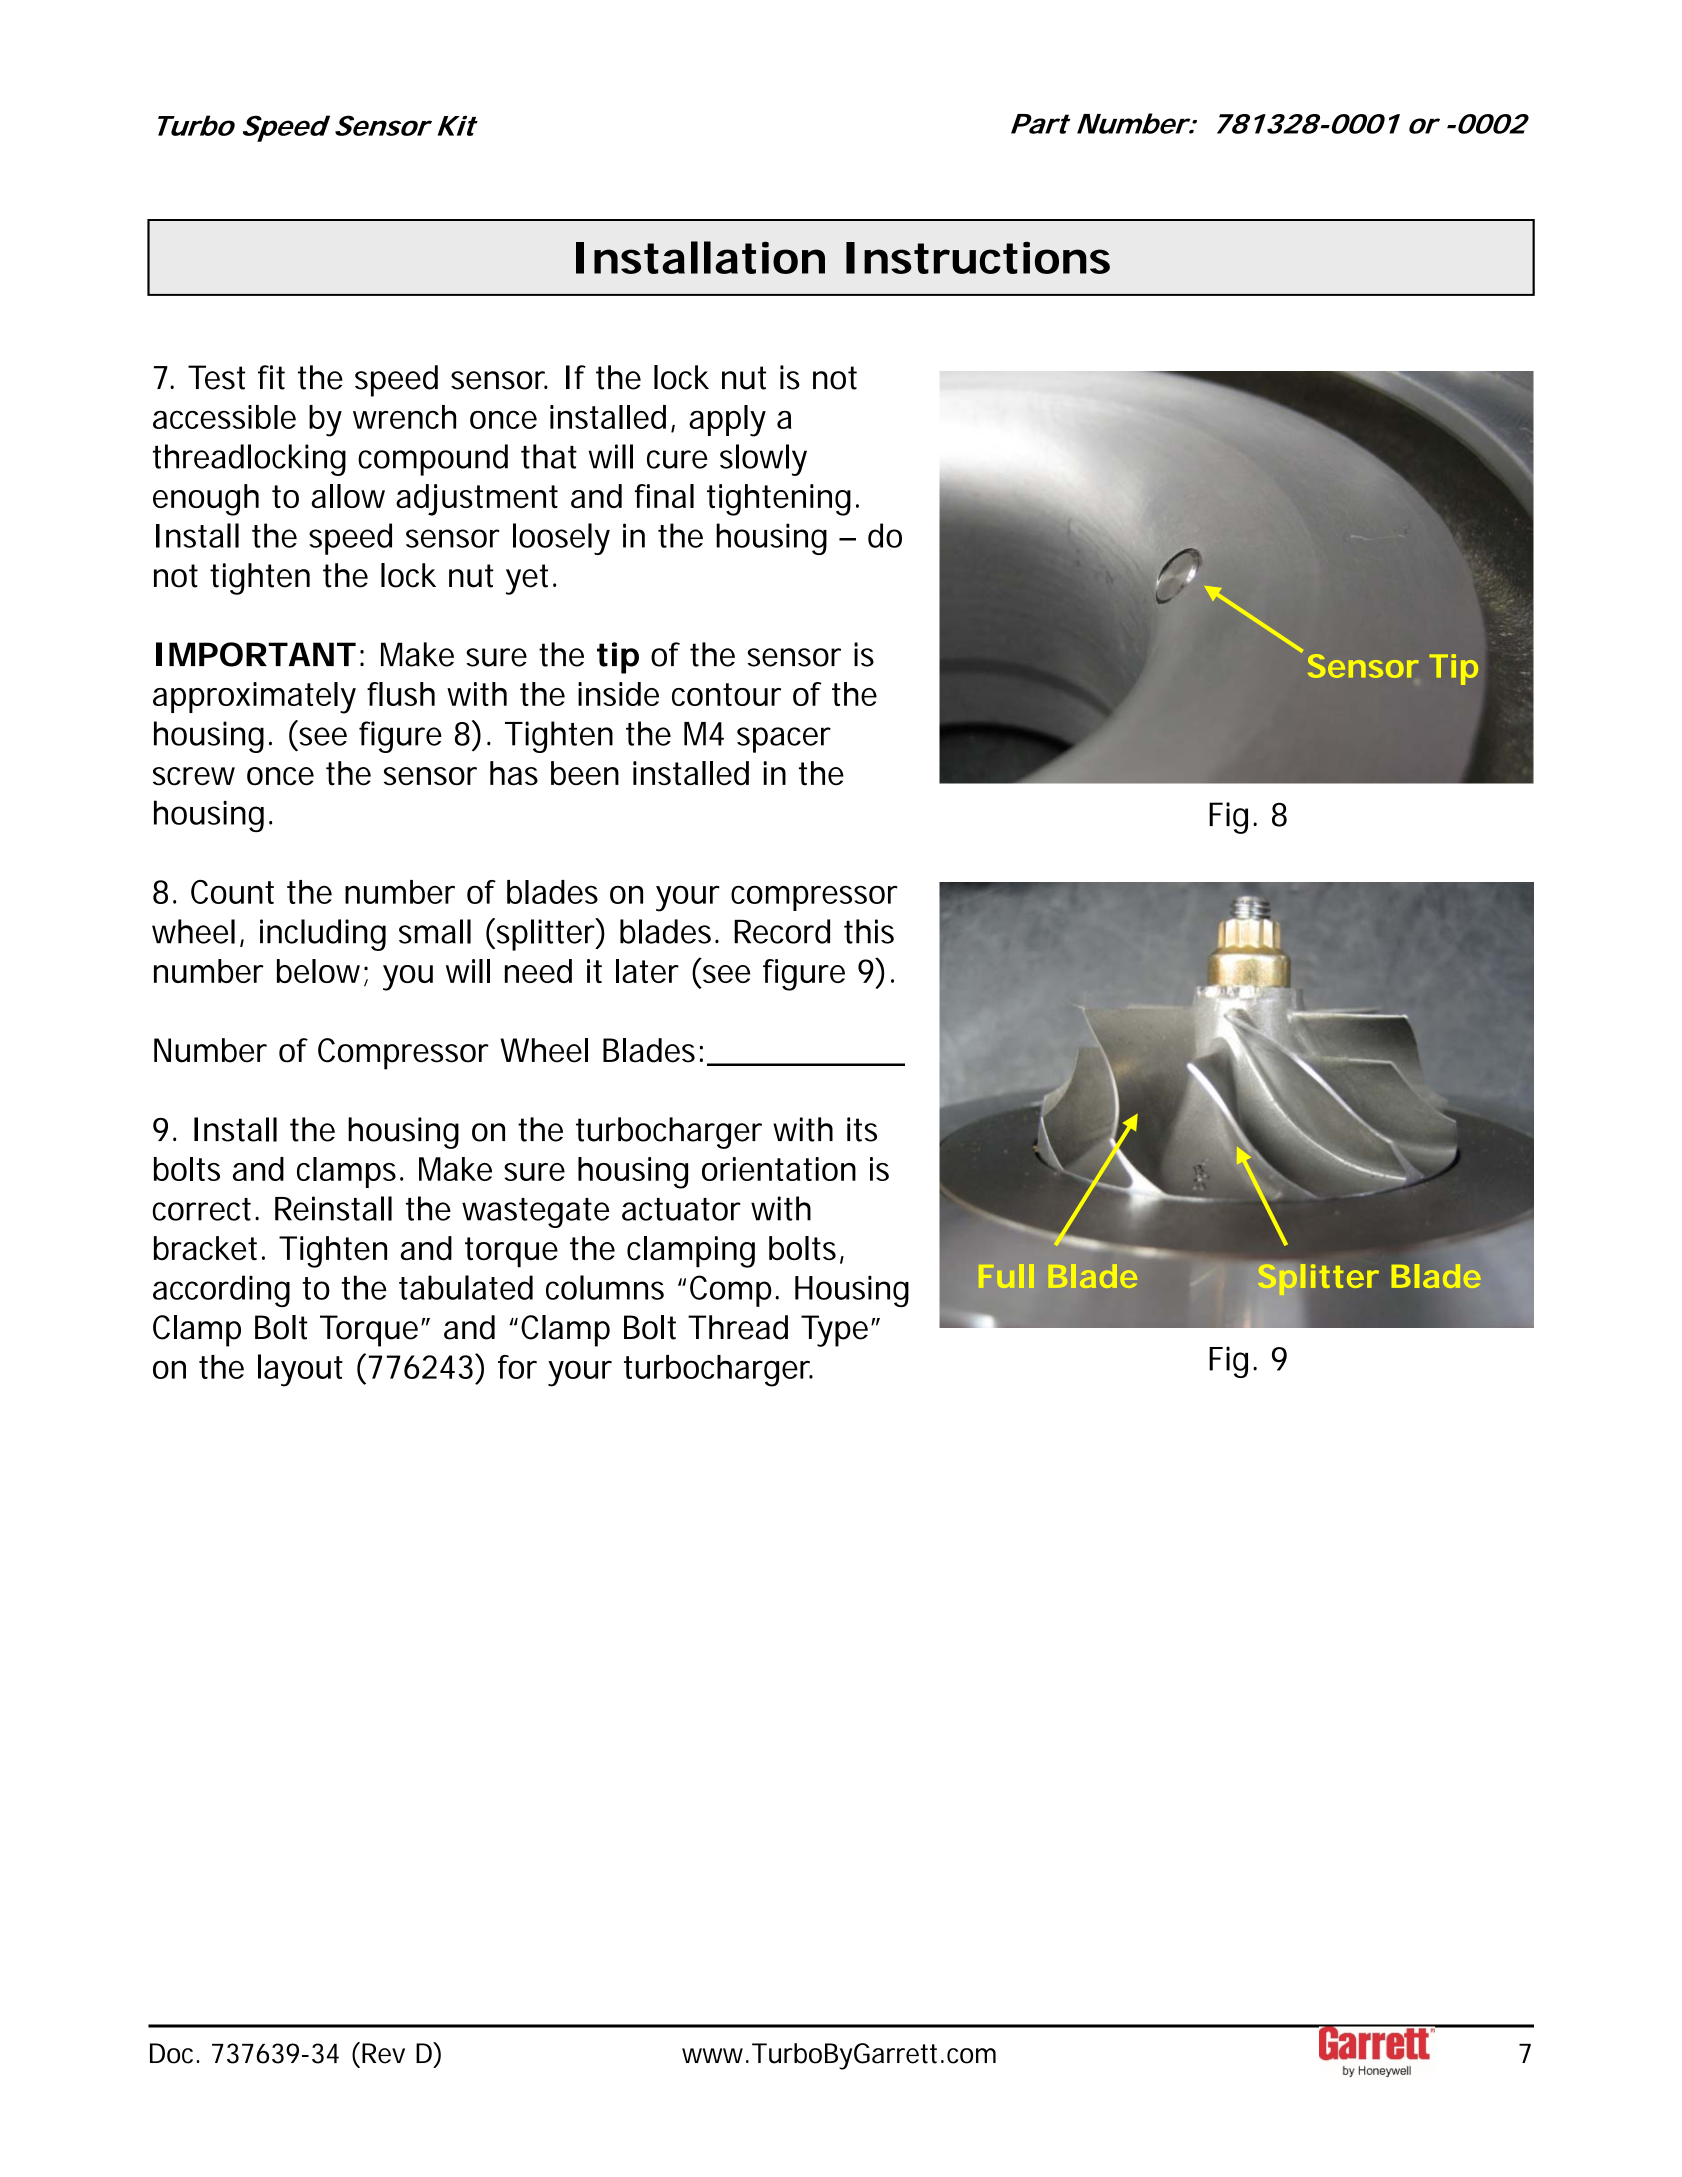  Describe the element at coordinates (383, 2053) in the image. I see `Rev` at that location.
